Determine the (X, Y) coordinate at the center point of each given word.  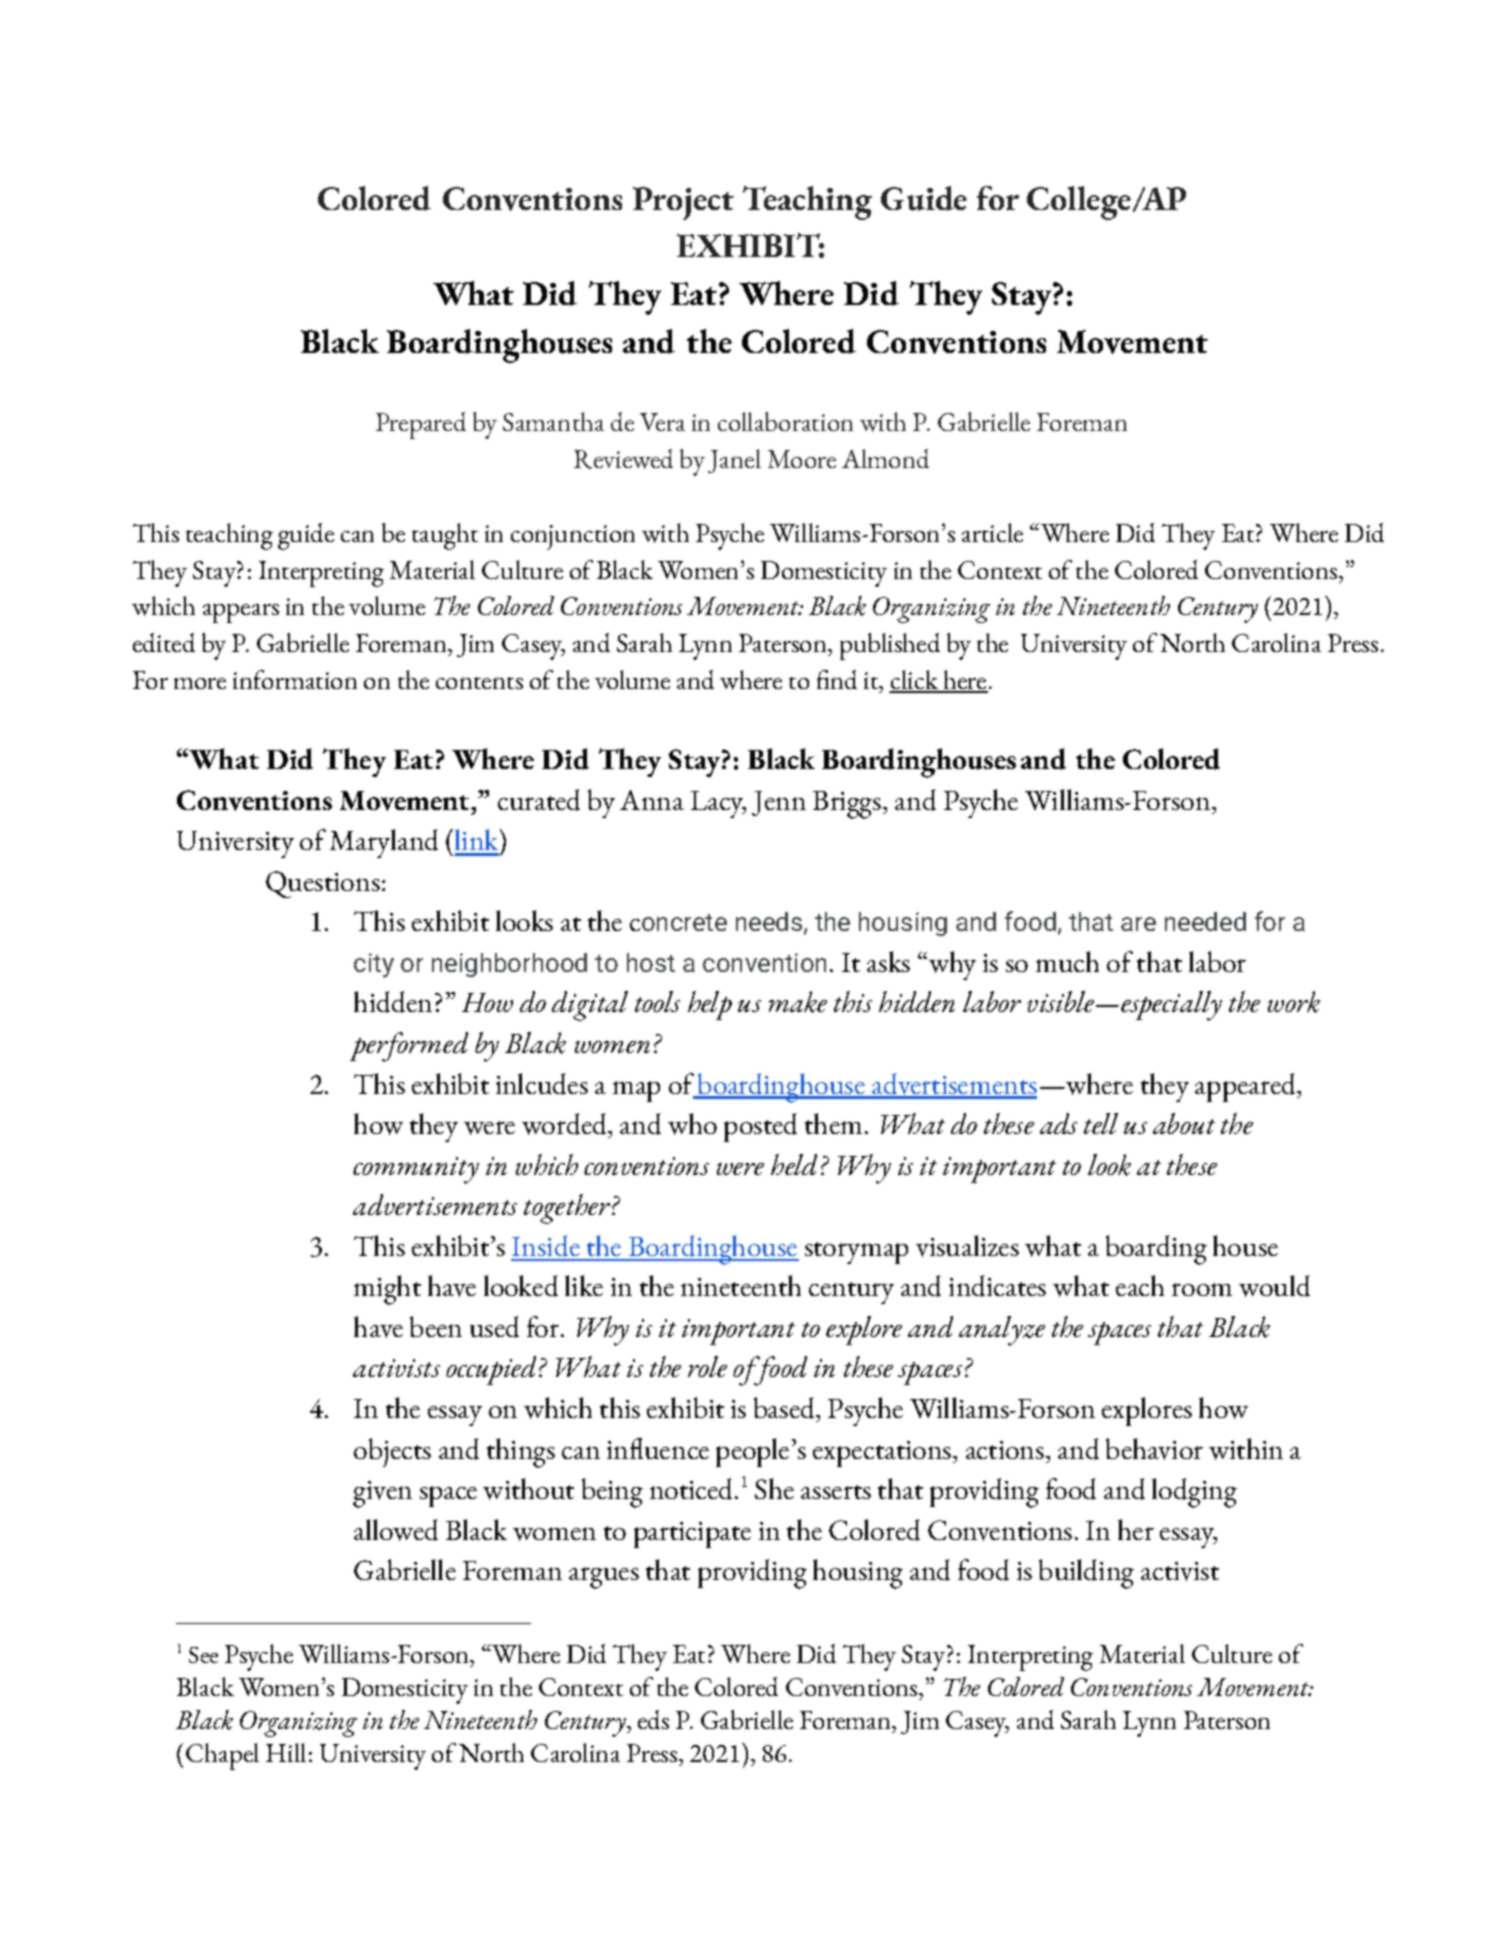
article (992, 532)
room (1202, 1289)
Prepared (421, 425)
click (915, 681)
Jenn (779, 803)
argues (604, 1578)
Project (683, 203)
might (387, 1290)
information (295, 679)
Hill (286, 1752)
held (794, 1164)
